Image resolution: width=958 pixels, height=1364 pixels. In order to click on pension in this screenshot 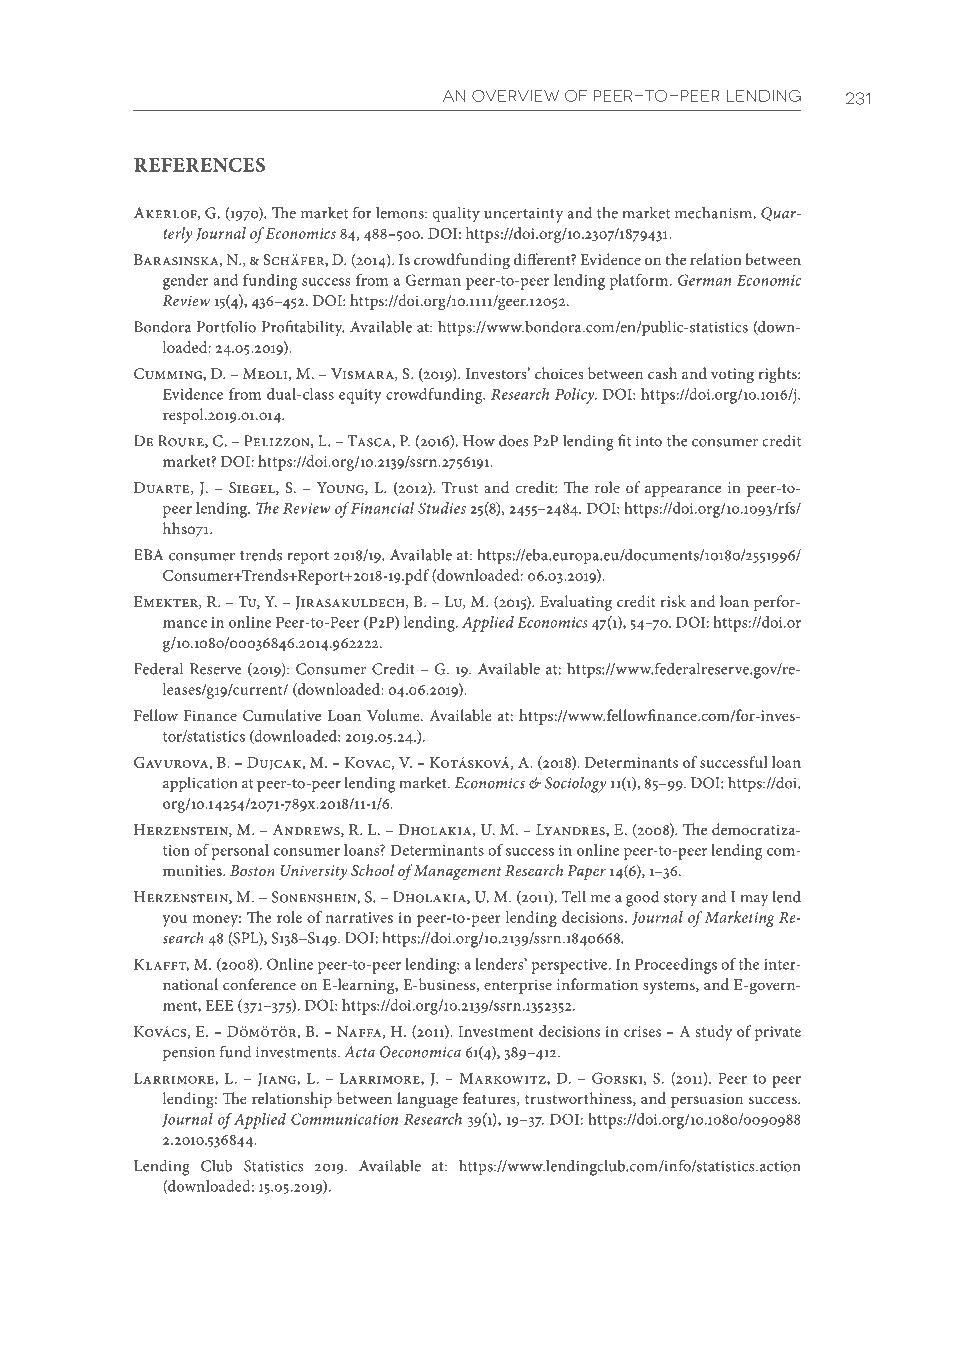, I will do `click(189, 1054)`.
